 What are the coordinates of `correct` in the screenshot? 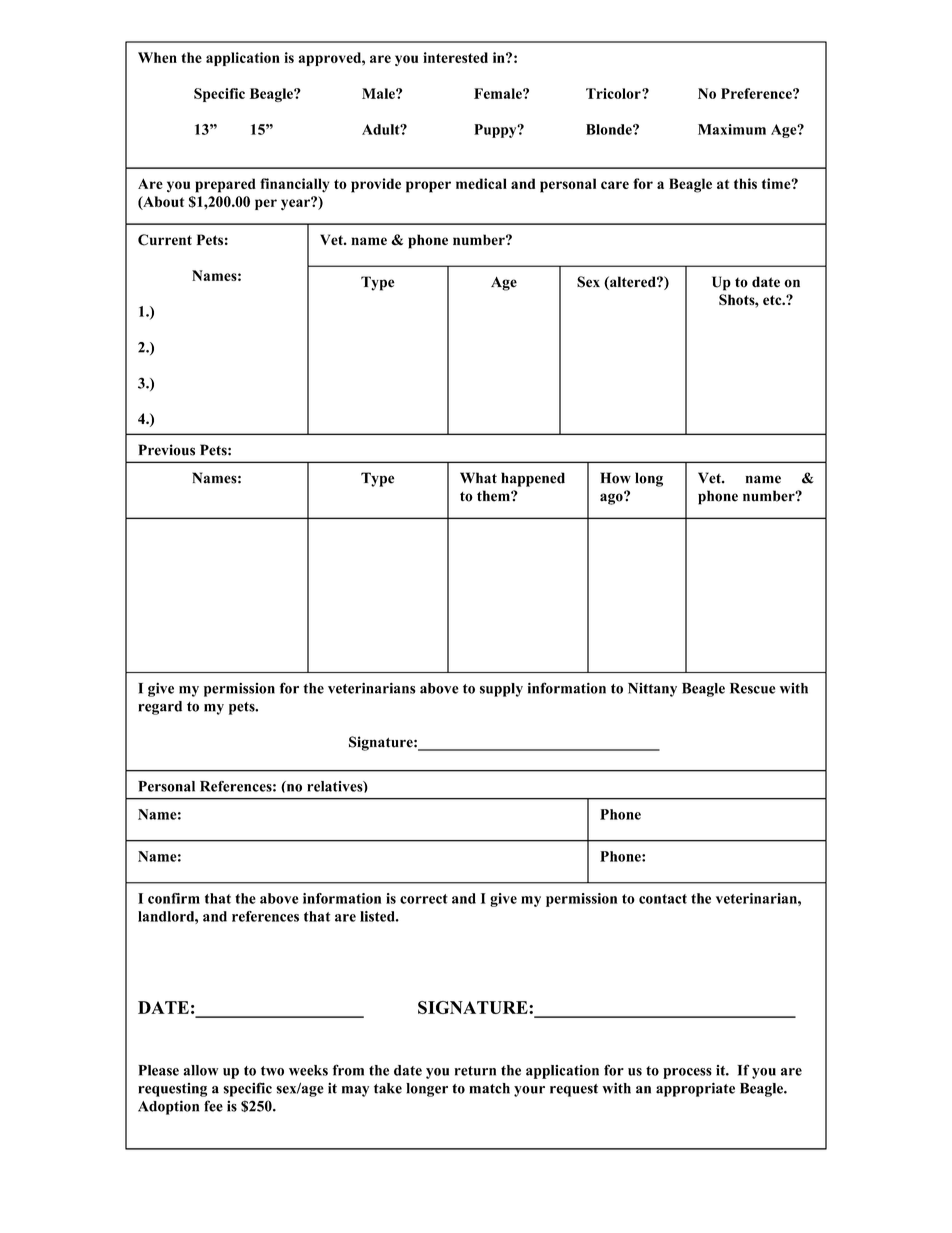 It's located at (424, 899).
